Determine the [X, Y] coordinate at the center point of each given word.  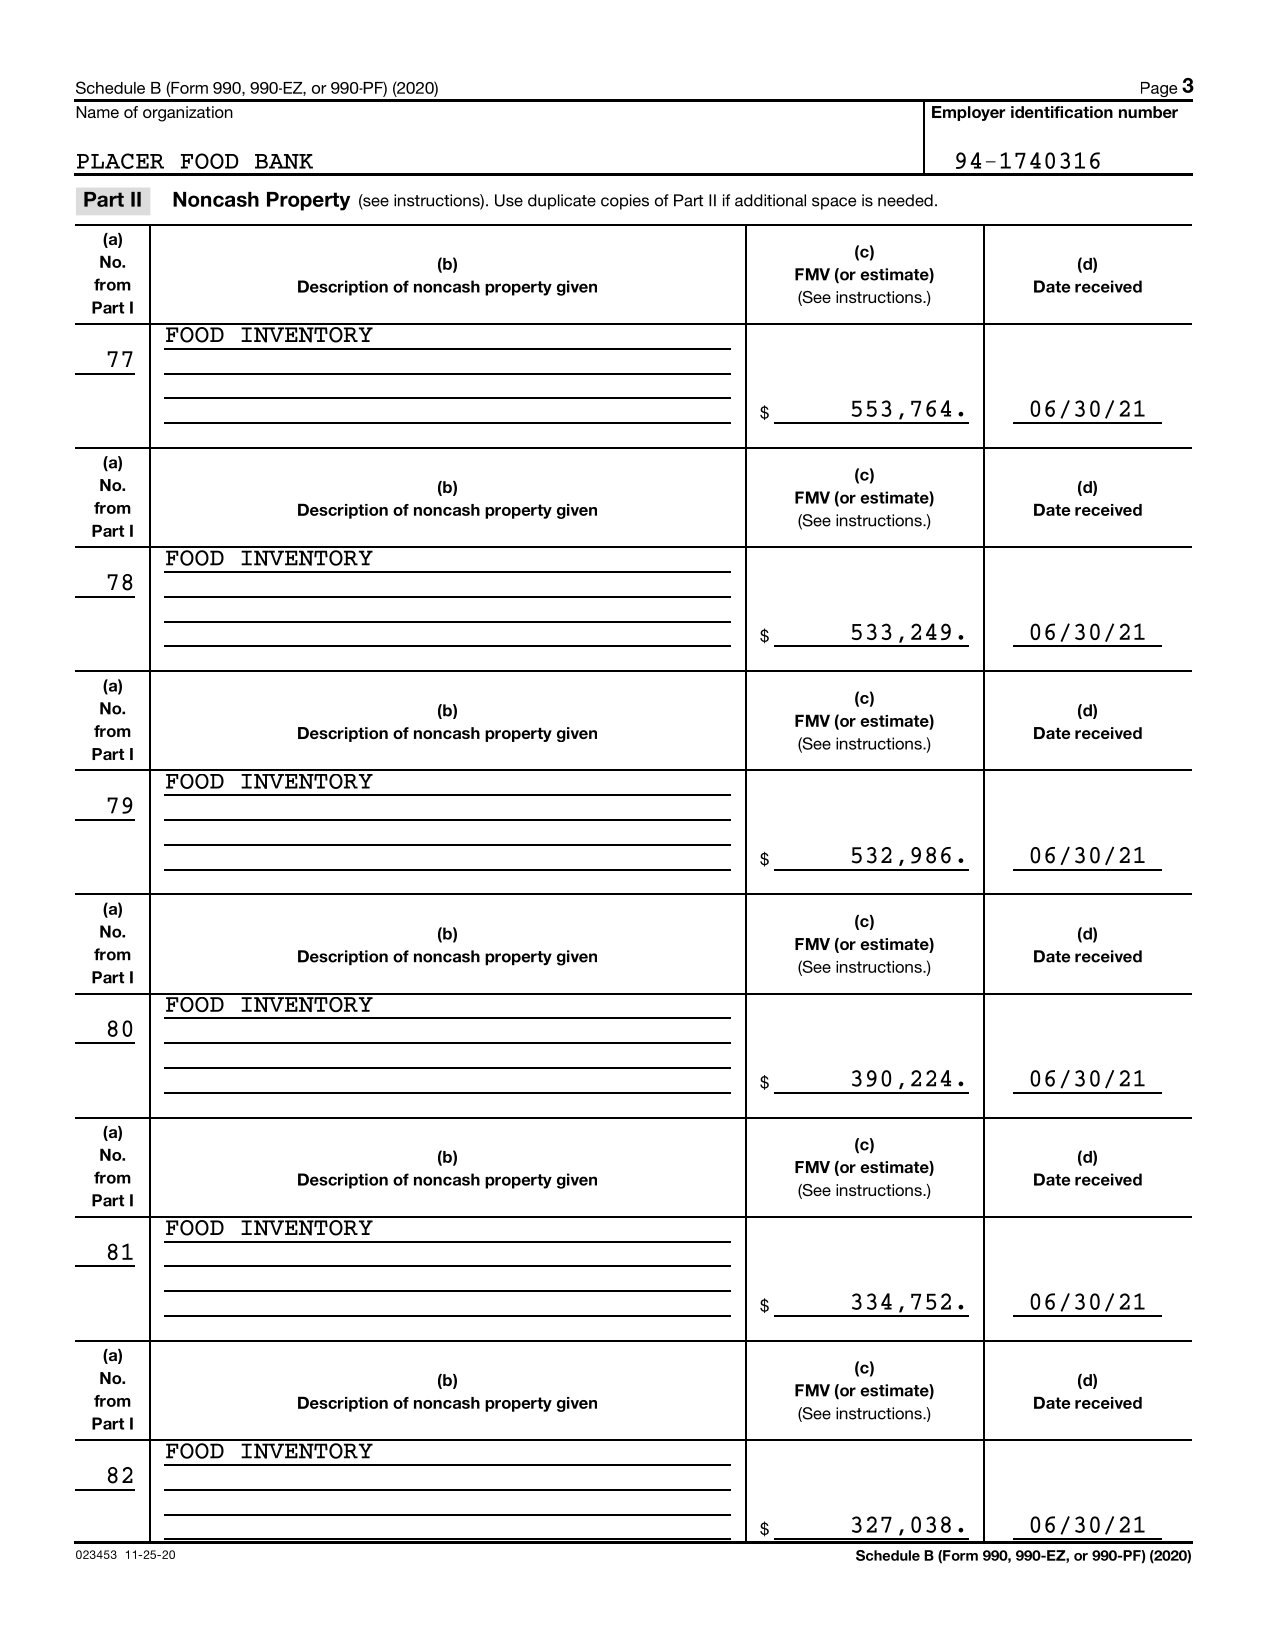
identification [1062, 112]
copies [625, 202]
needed [905, 200]
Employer [969, 113]
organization [188, 114]
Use [509, 200]
